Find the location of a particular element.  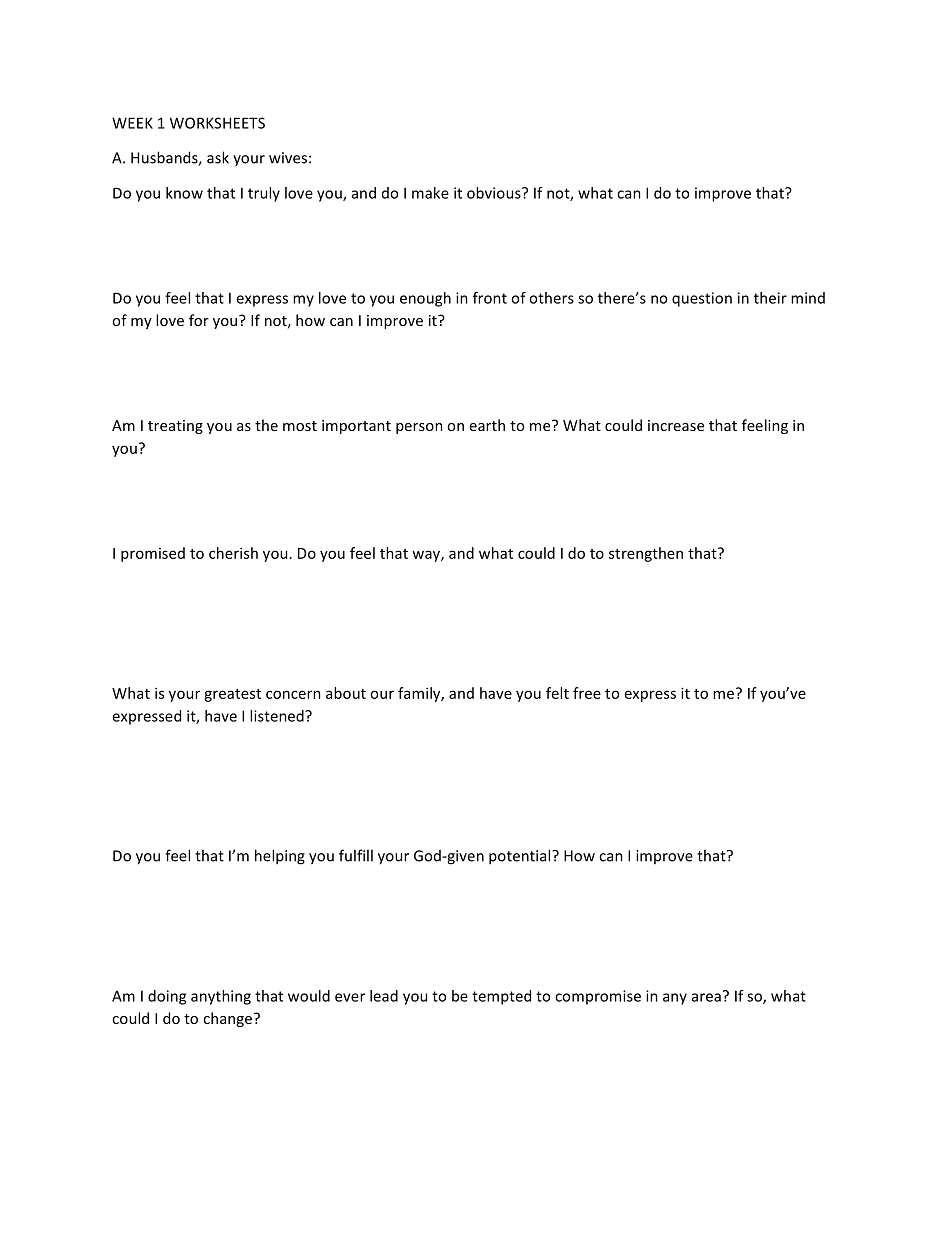

obvious is located at coordinates (495, 193).
